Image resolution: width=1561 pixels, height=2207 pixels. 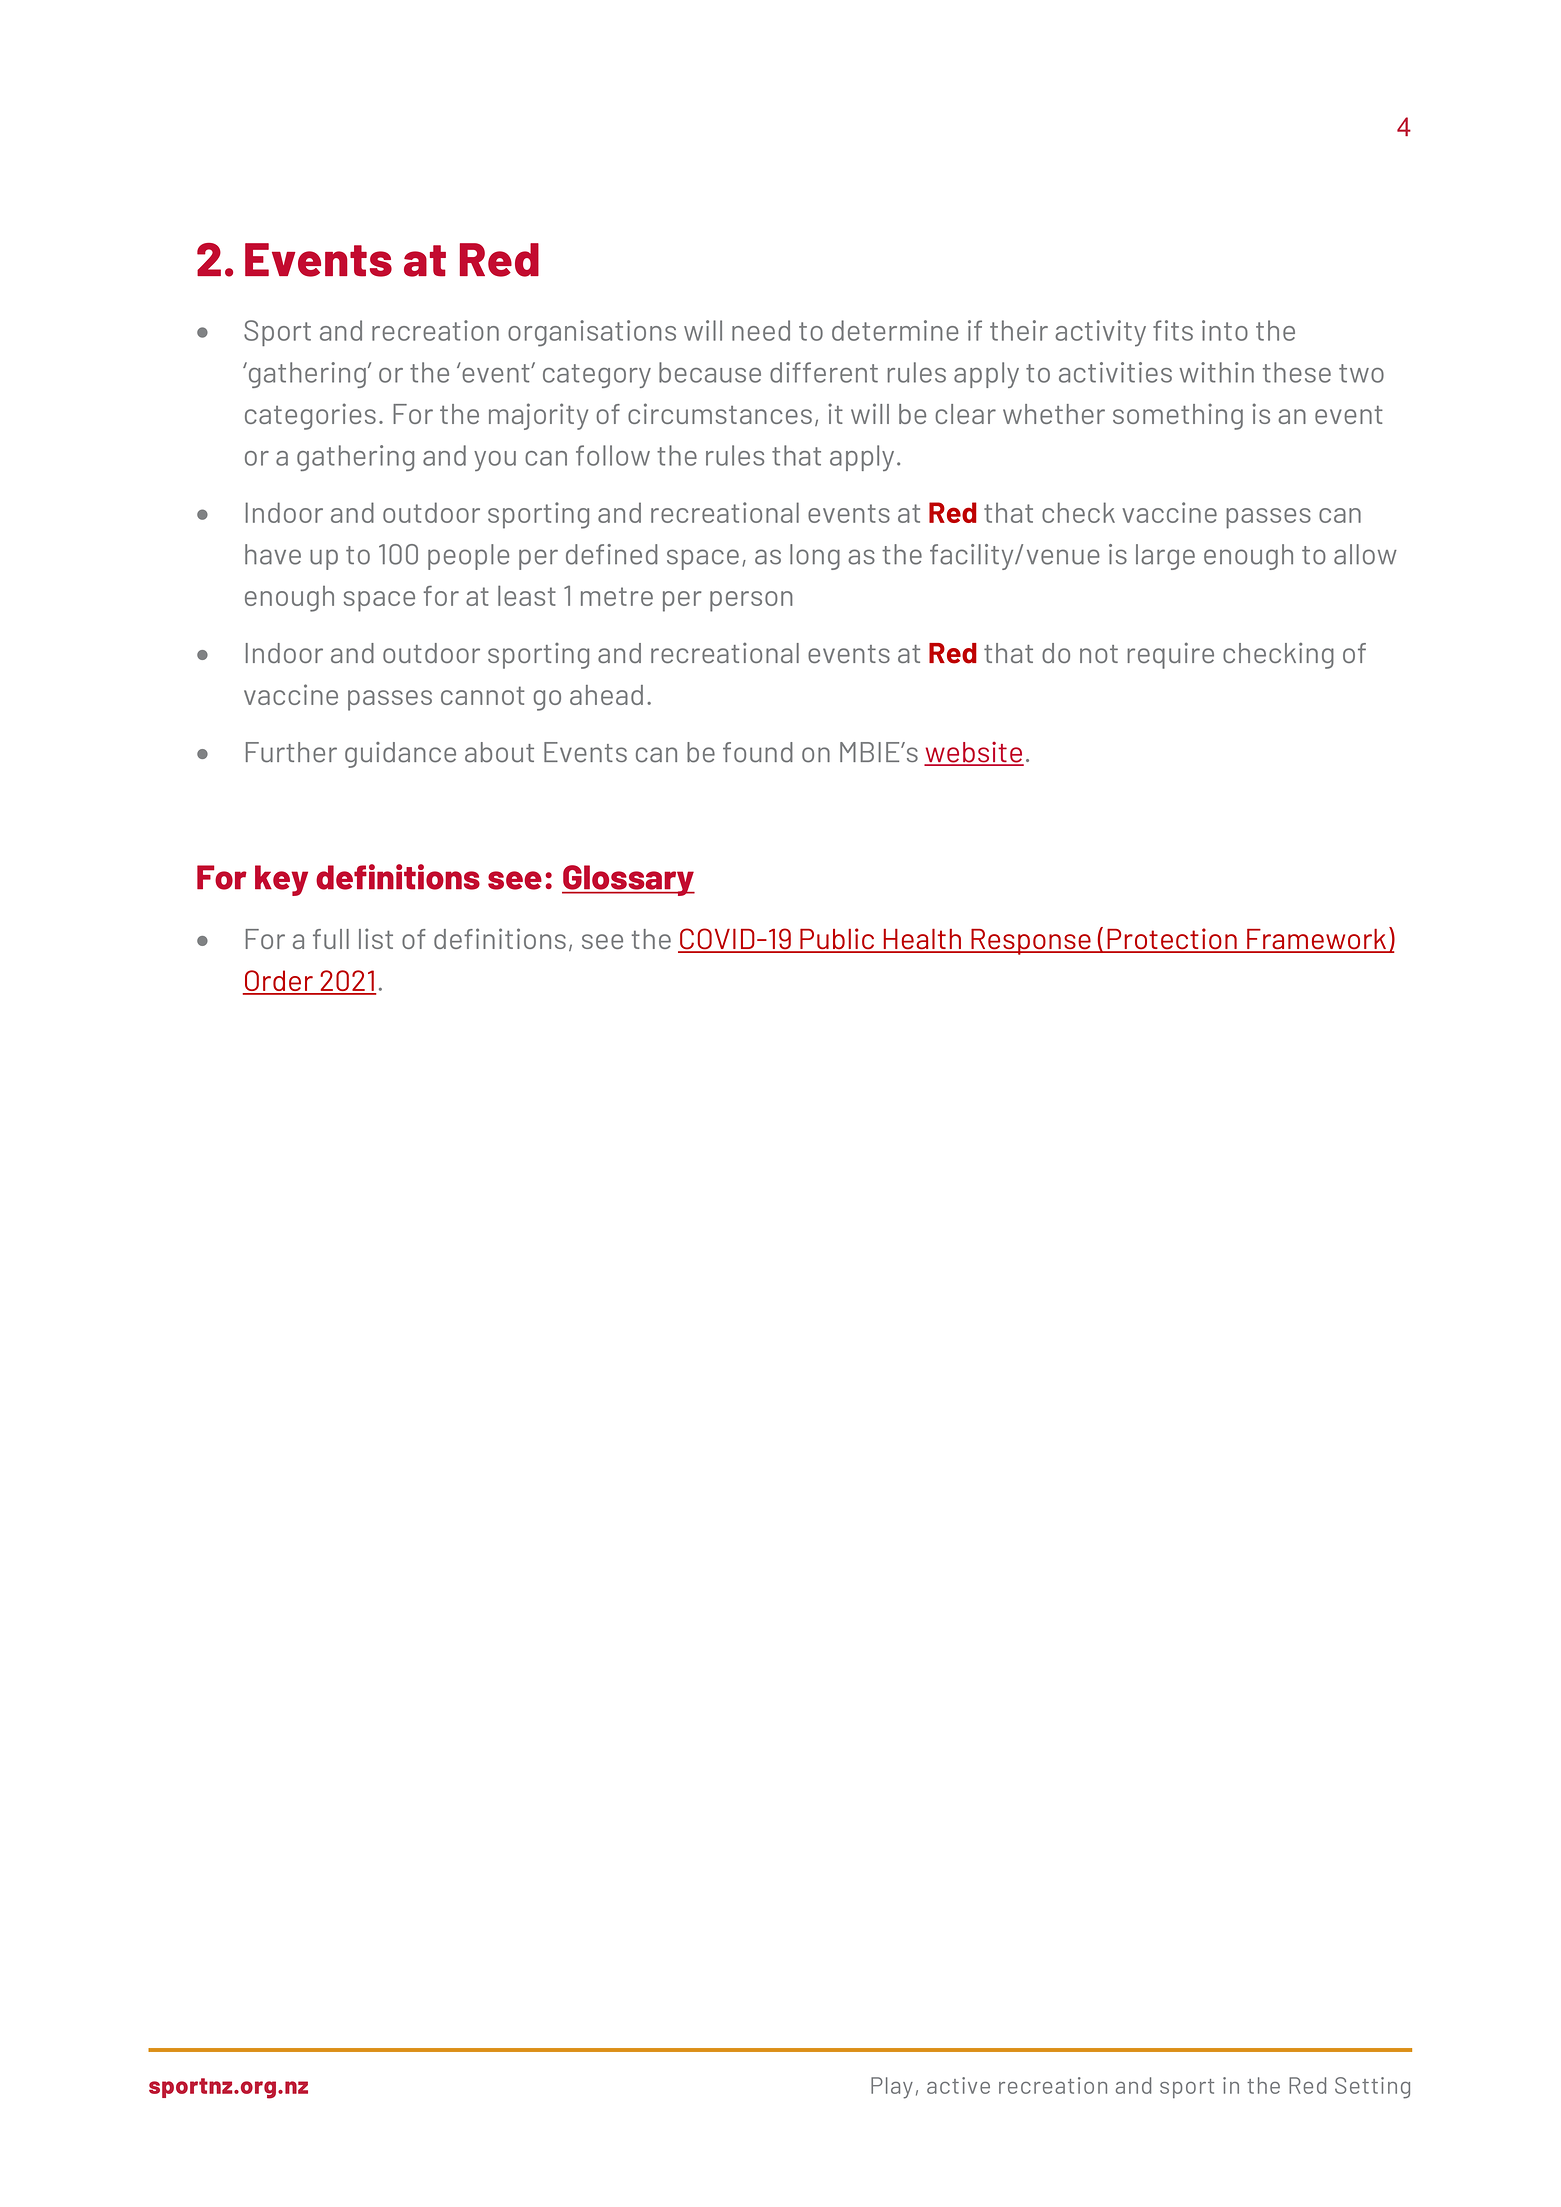 What do you see at coordinates (824, 372) in the image?
I see `different` at bounding box center [824, 372].
